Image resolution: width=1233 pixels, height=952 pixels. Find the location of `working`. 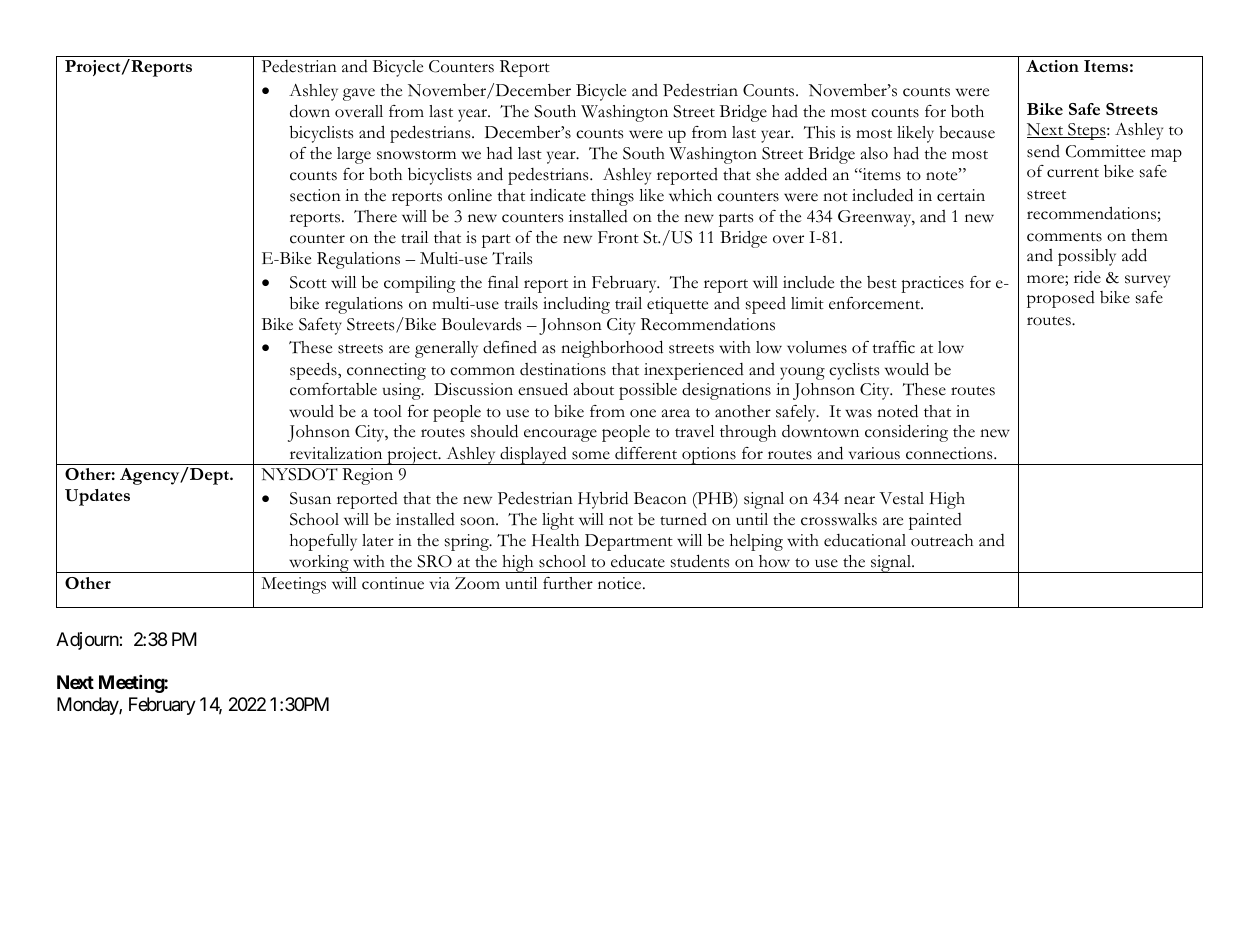

working is located at coordinates (319, 564).
